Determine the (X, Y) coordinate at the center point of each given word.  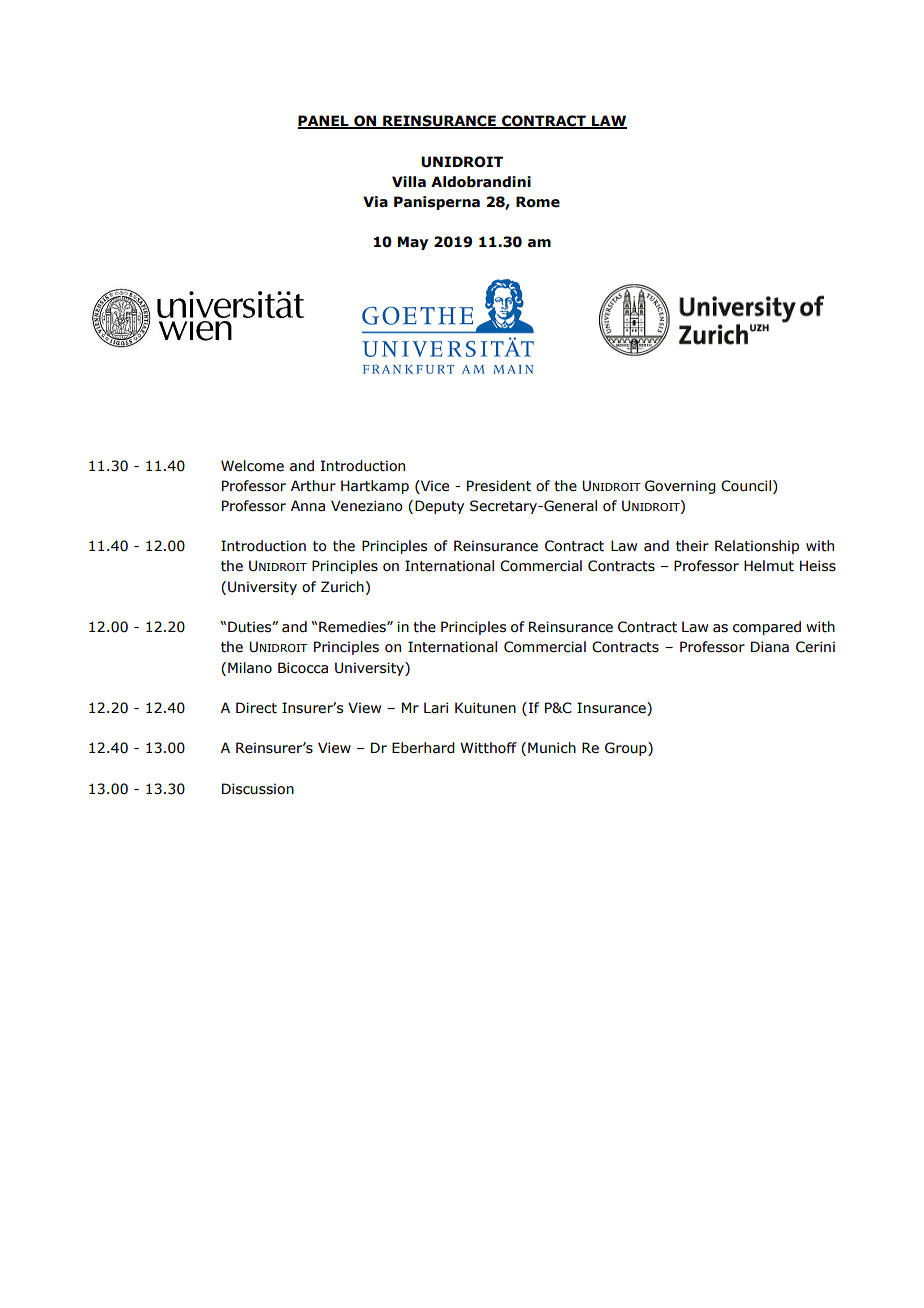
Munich (552, 748)
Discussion (258, 789)
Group (627, 749)
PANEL (324, 122)
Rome (538, 202)
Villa (409, 182)
